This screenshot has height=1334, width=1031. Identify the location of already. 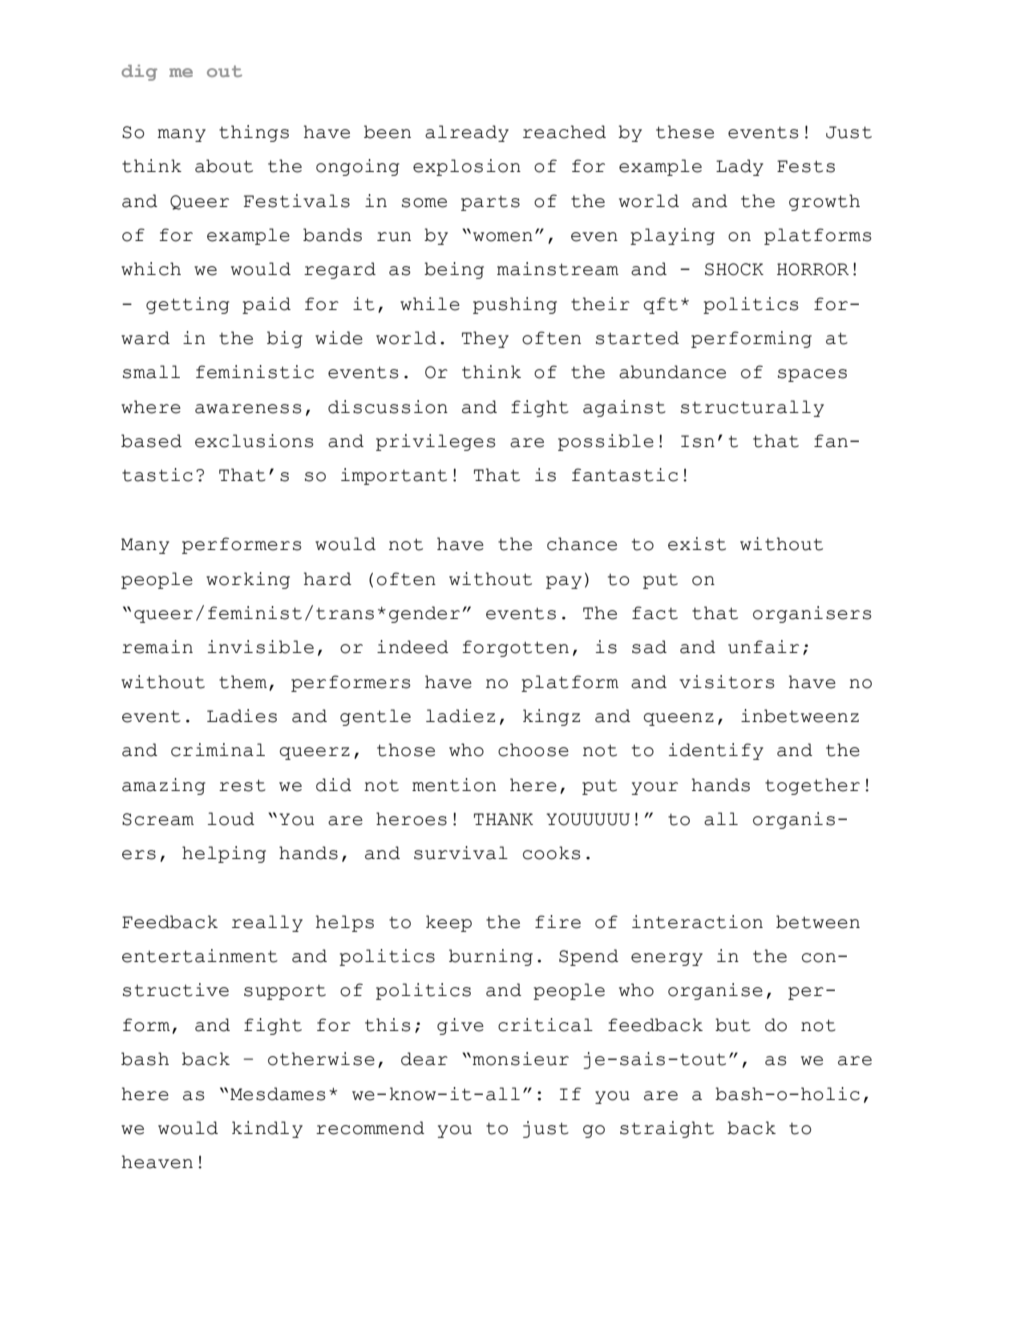
(467, 133).
